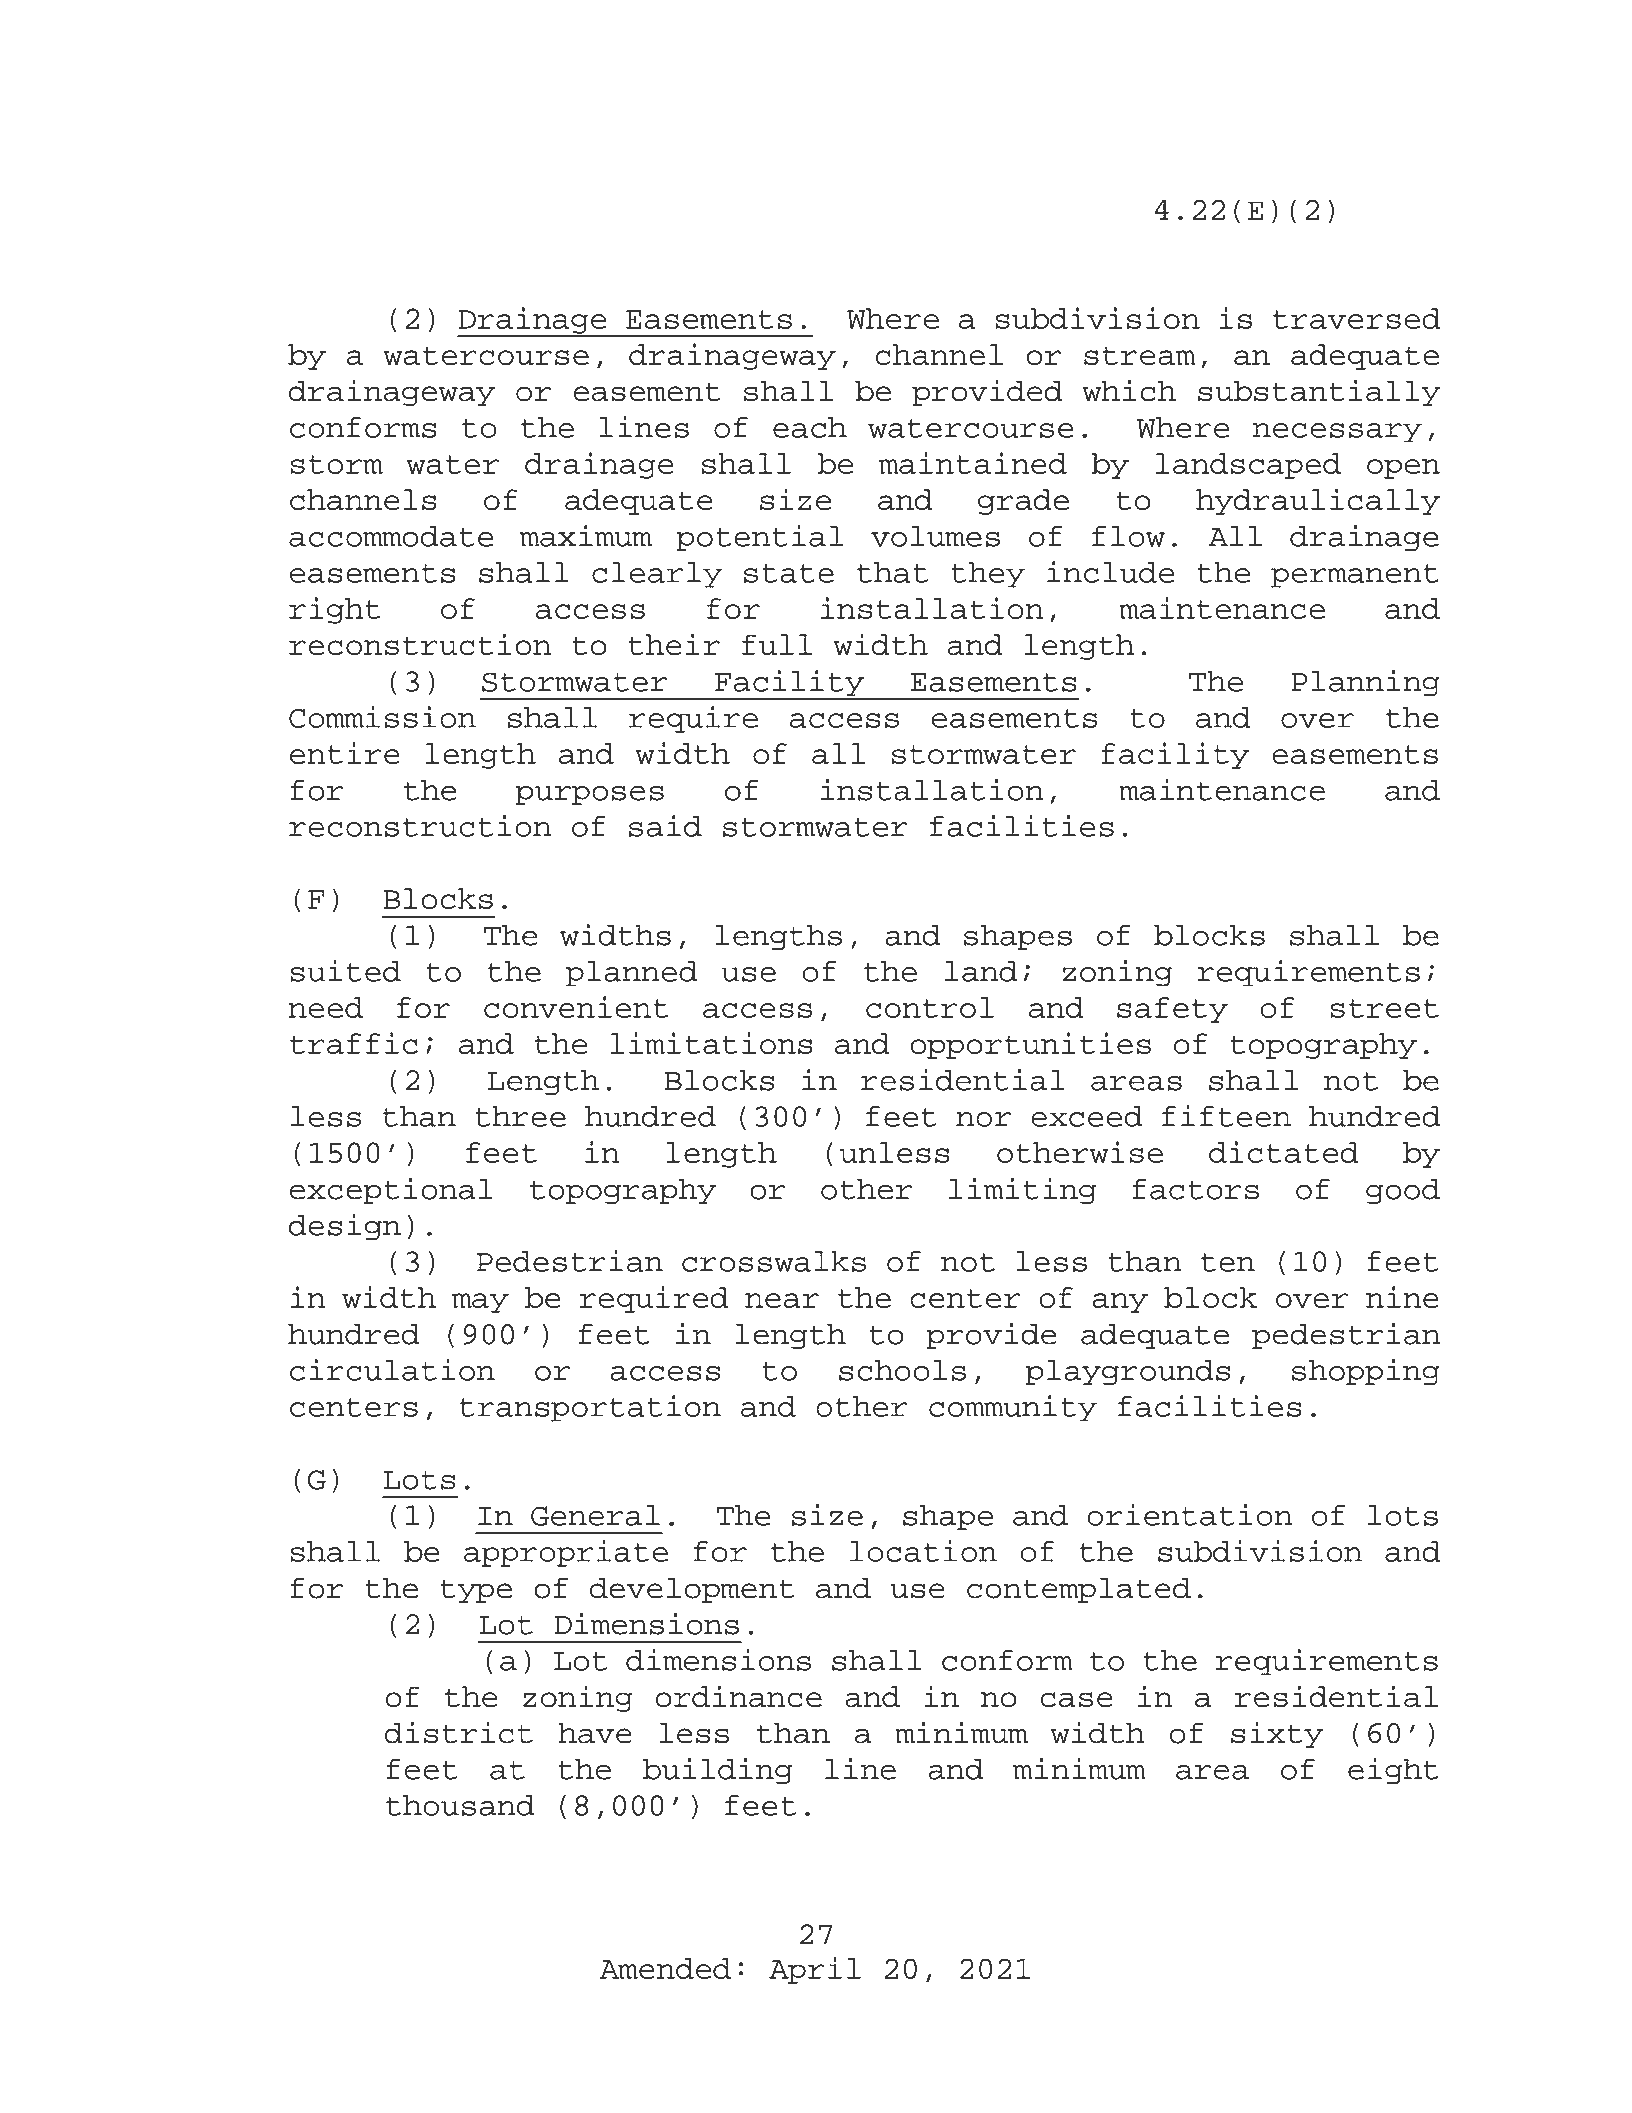  Describe the element at coordinates (1284, 1152) in the screenshot. I see `dictated` at that location.
